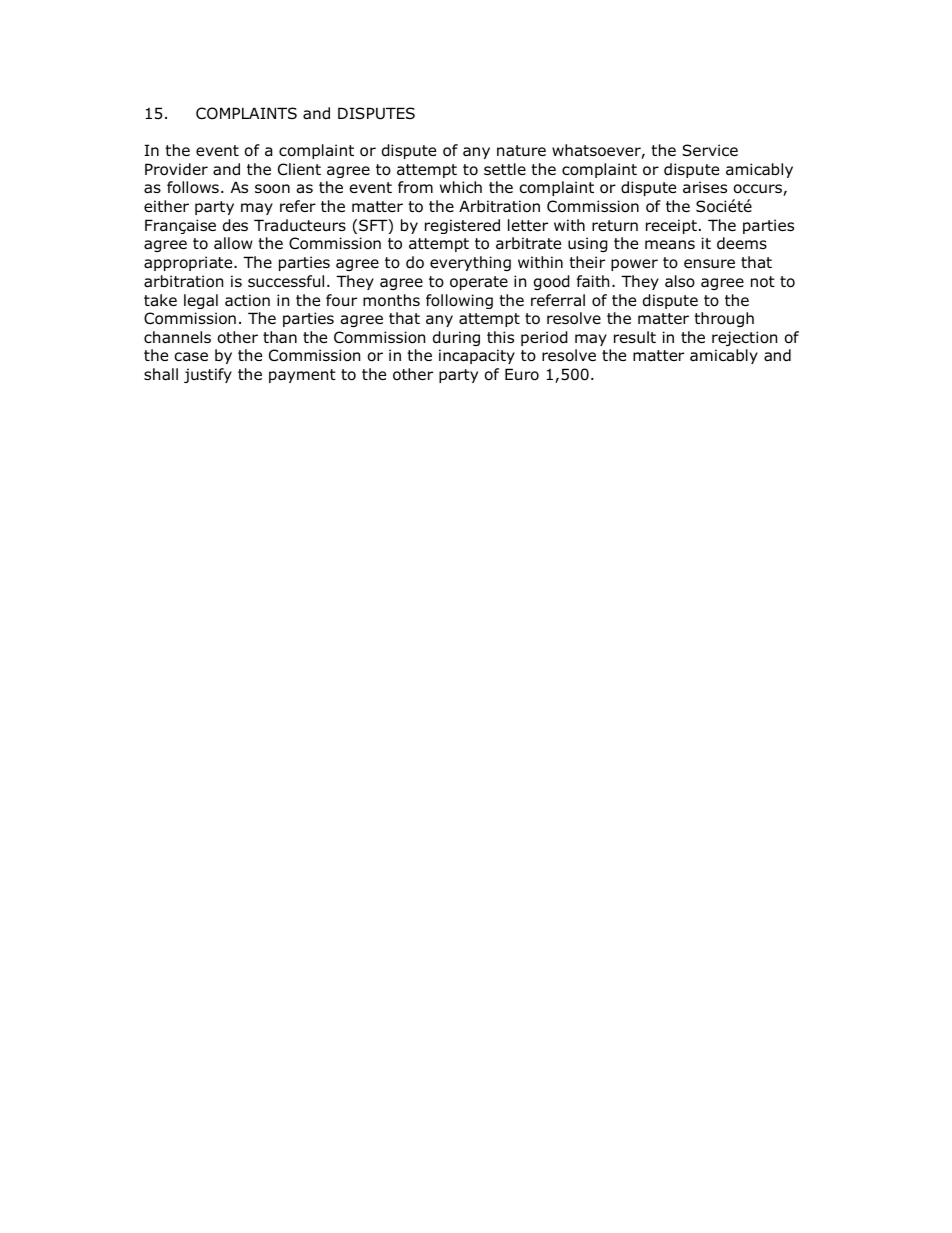 This screenshot has width=952, height=1233. What do you see at coordinates (208, 375) in the screenshot?
I see `justify` at bounding box center [208, 375].
